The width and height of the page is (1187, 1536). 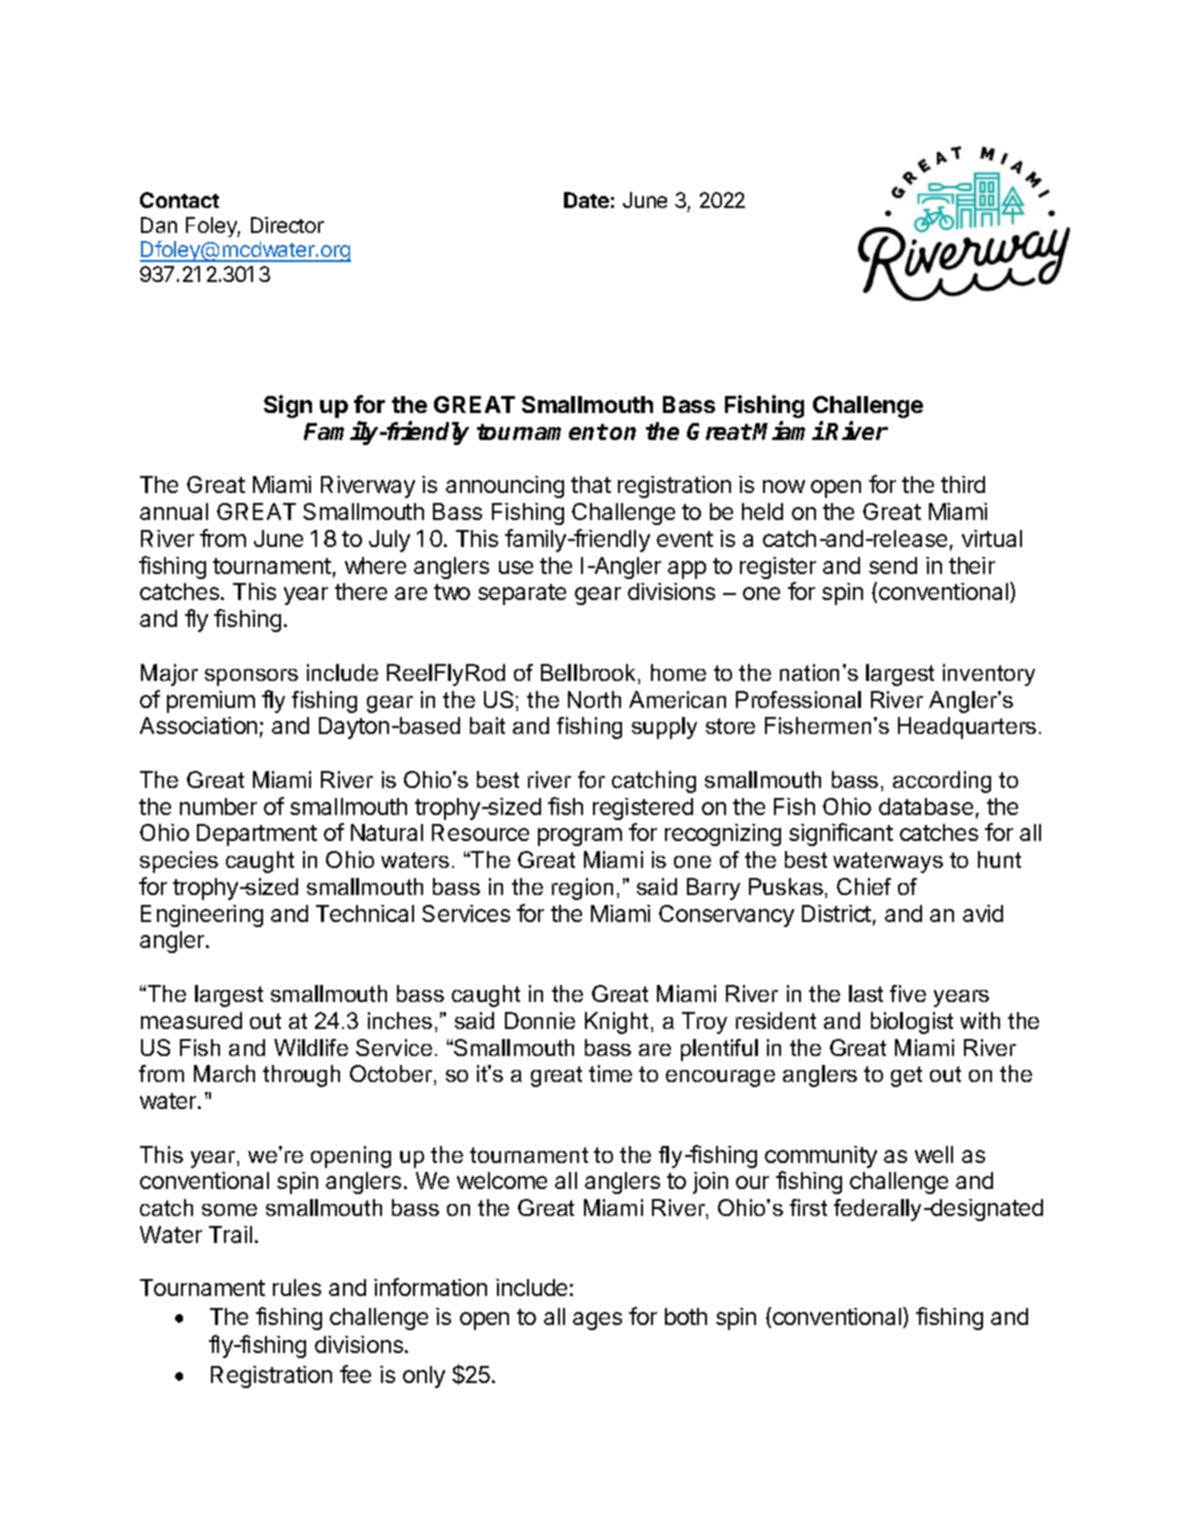 What do you see at coordinates (963, 484) in the page?
I see `third` at bounding box center [963, 484].
